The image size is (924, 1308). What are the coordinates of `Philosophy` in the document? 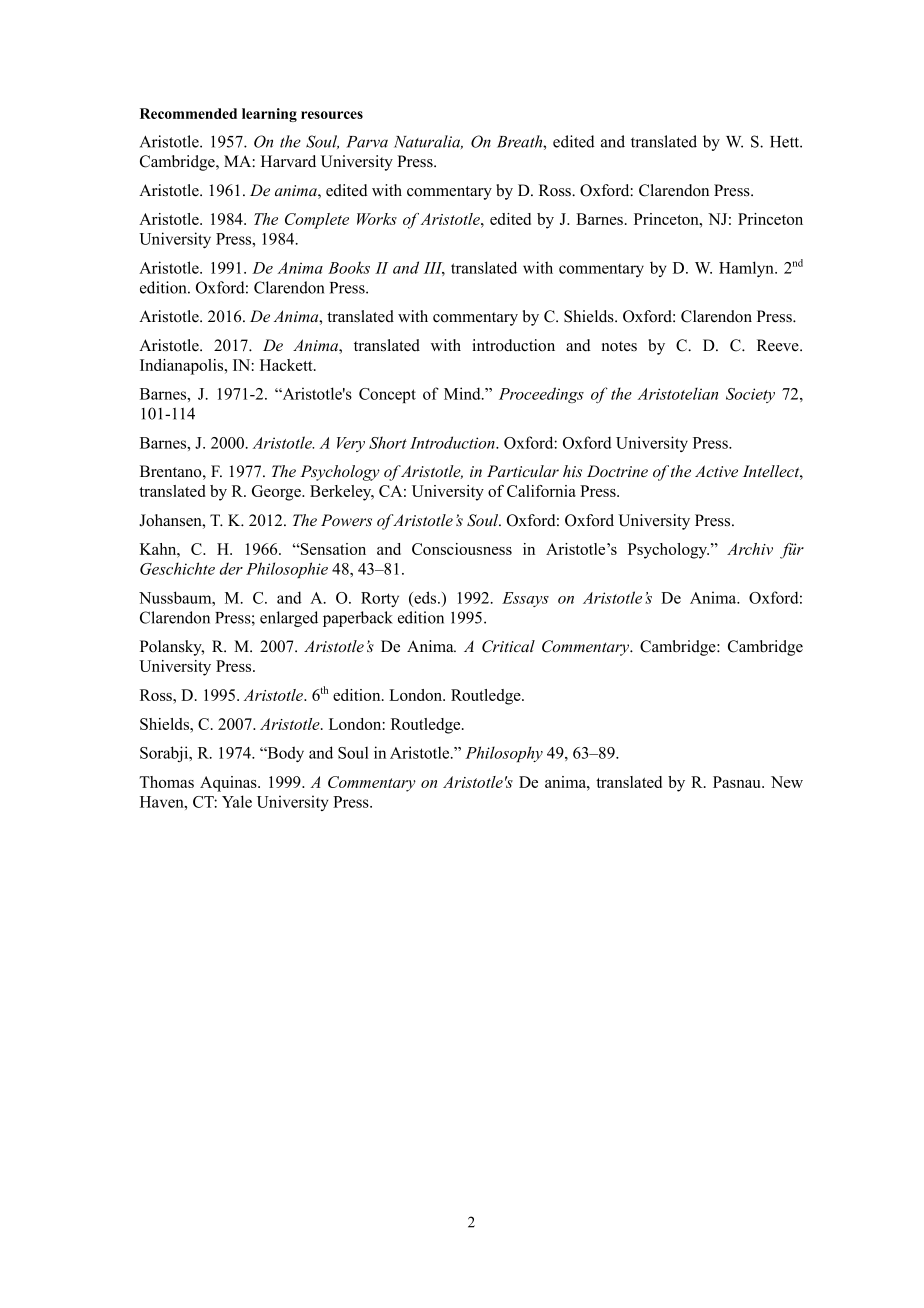 It's located at (504, 754).
